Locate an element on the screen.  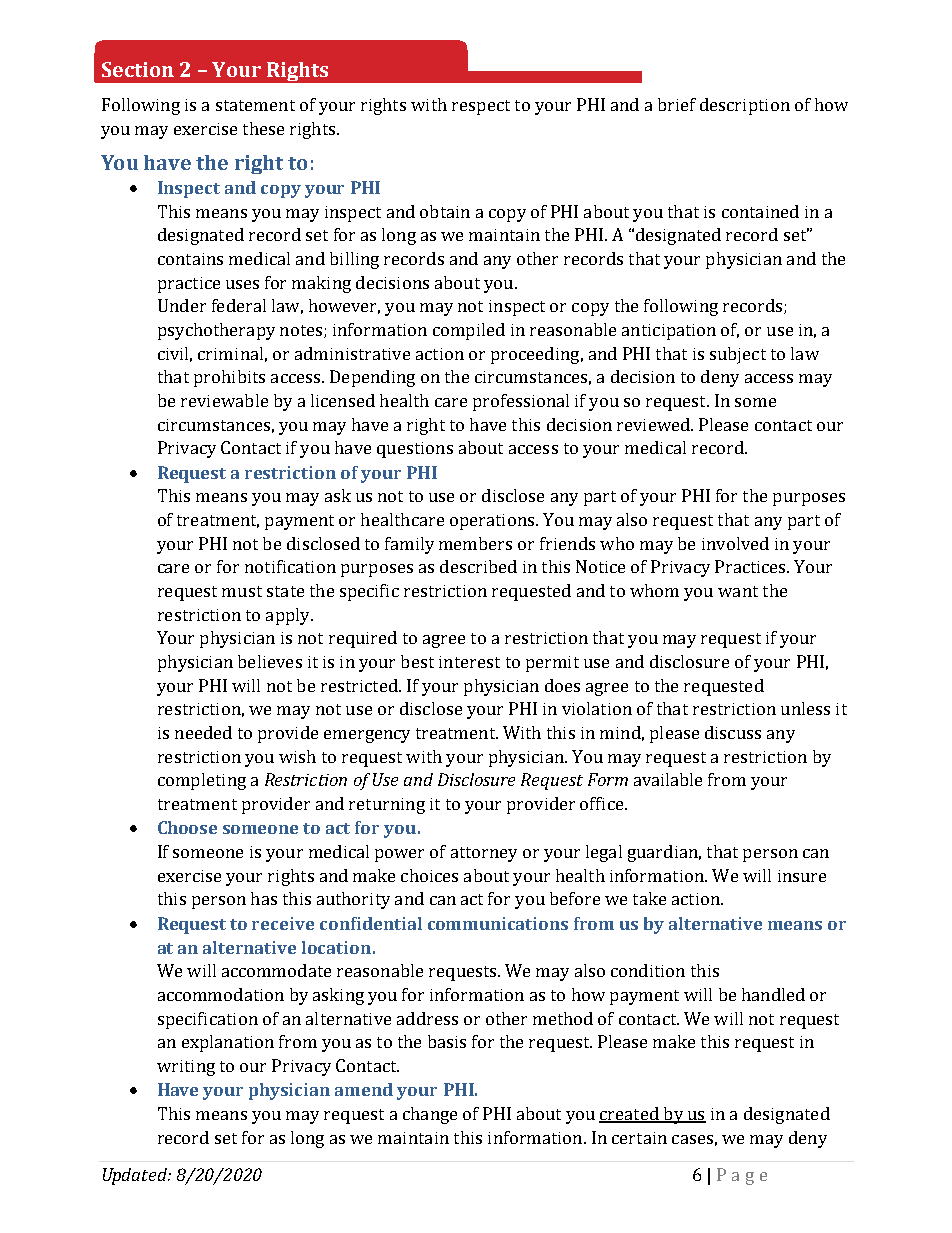
Updated is located at coordinates (136, 1176).
